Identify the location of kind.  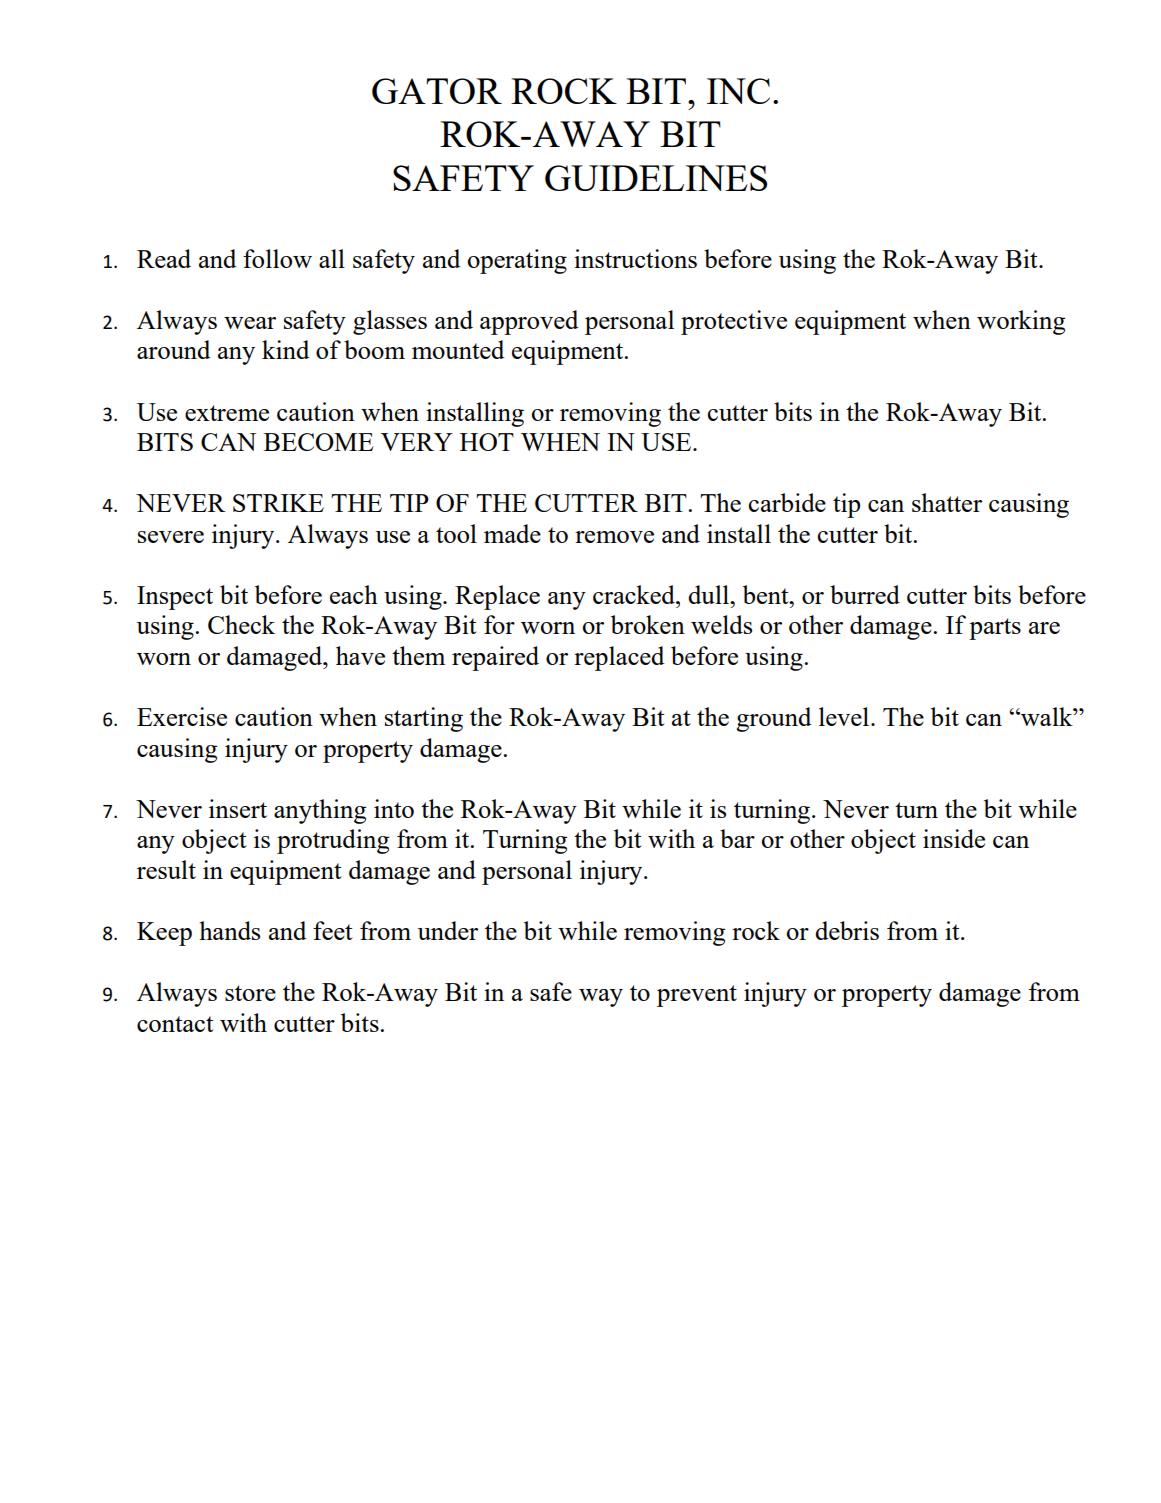
(285, 349).
